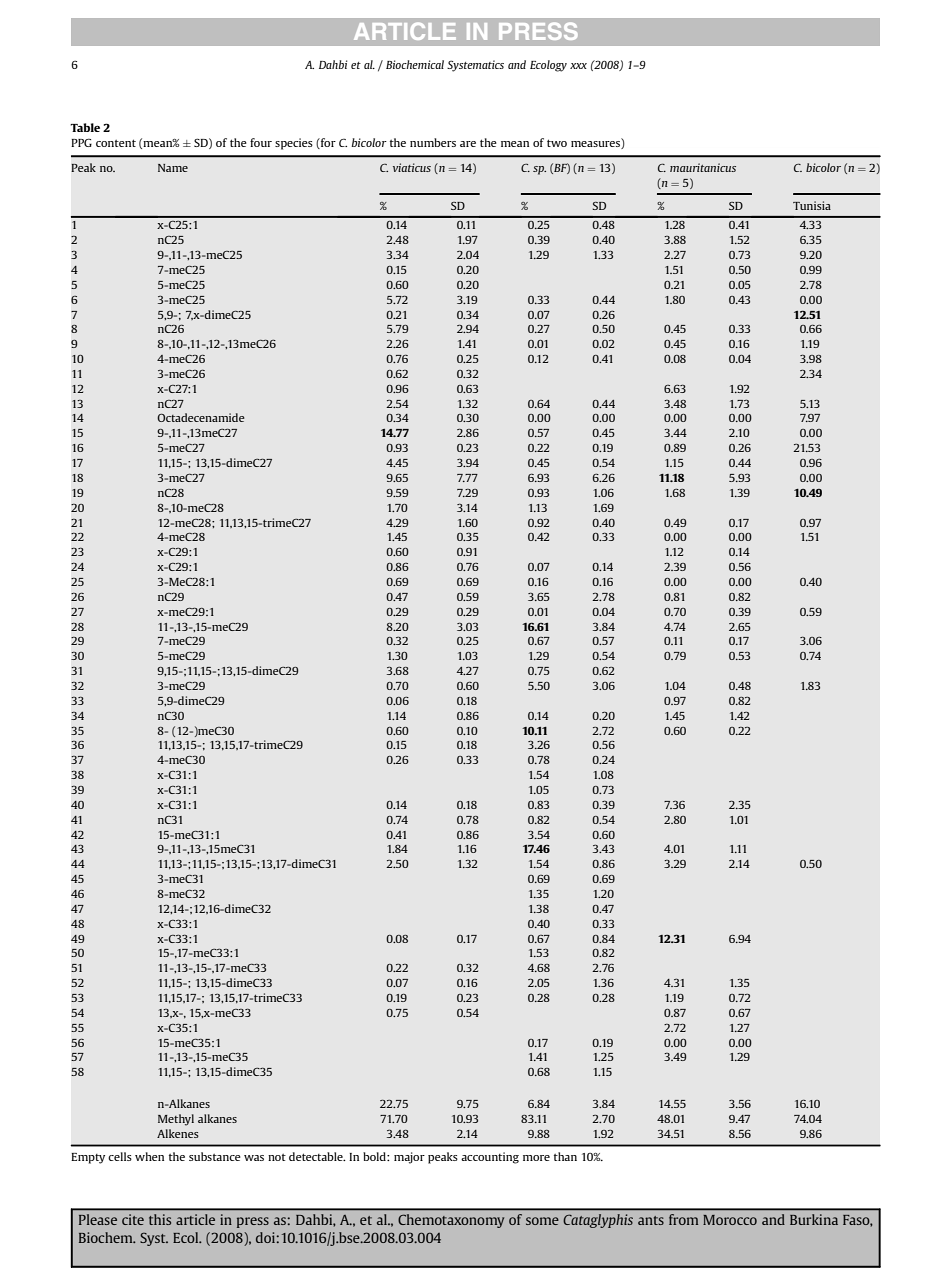 This document has height=1288, width=944. What do you see at coordinates (468, 144) in the document?
I see `are` at bounding box center [468, 144].
